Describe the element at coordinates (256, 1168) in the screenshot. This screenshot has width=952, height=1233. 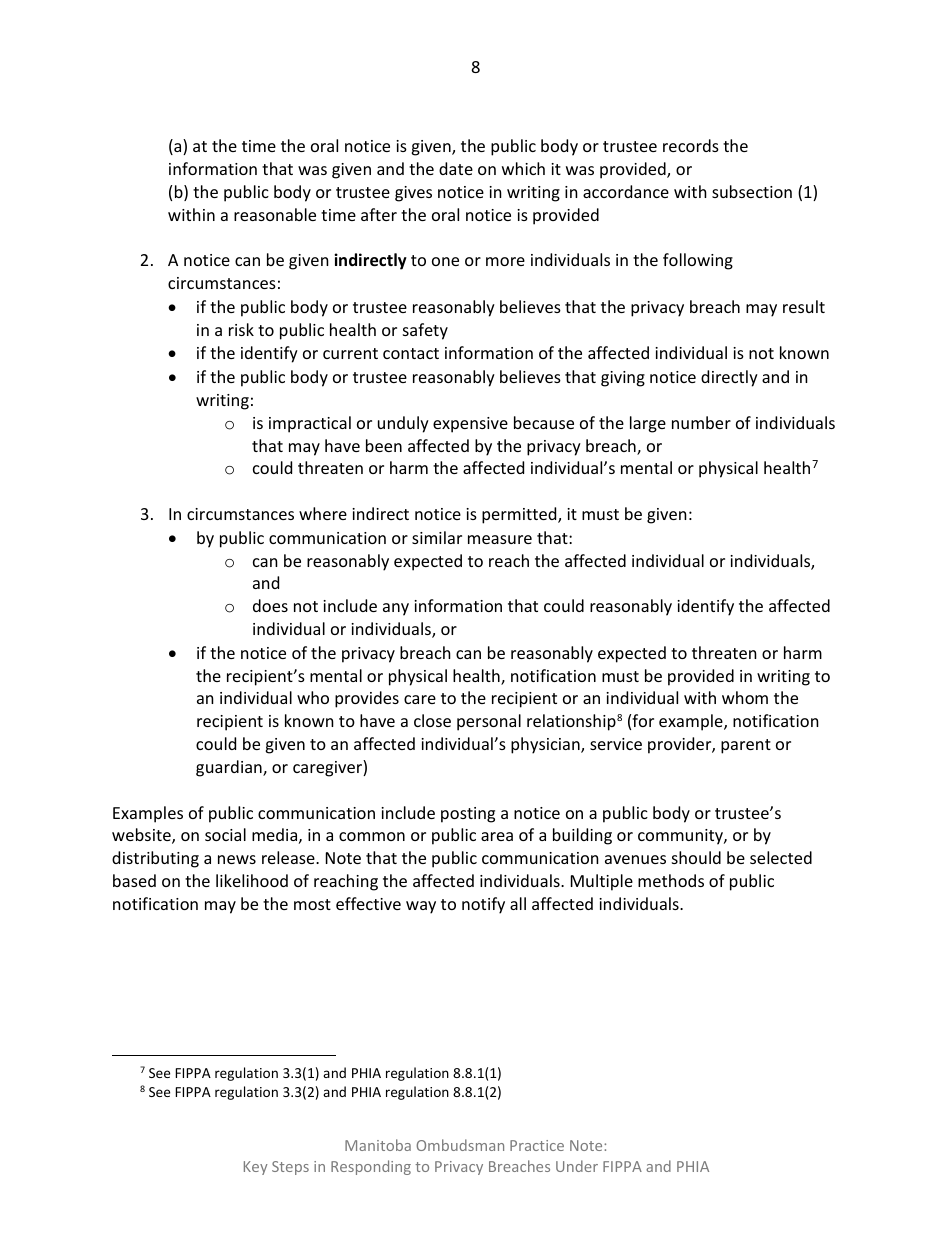
I see `Key` at that location.
